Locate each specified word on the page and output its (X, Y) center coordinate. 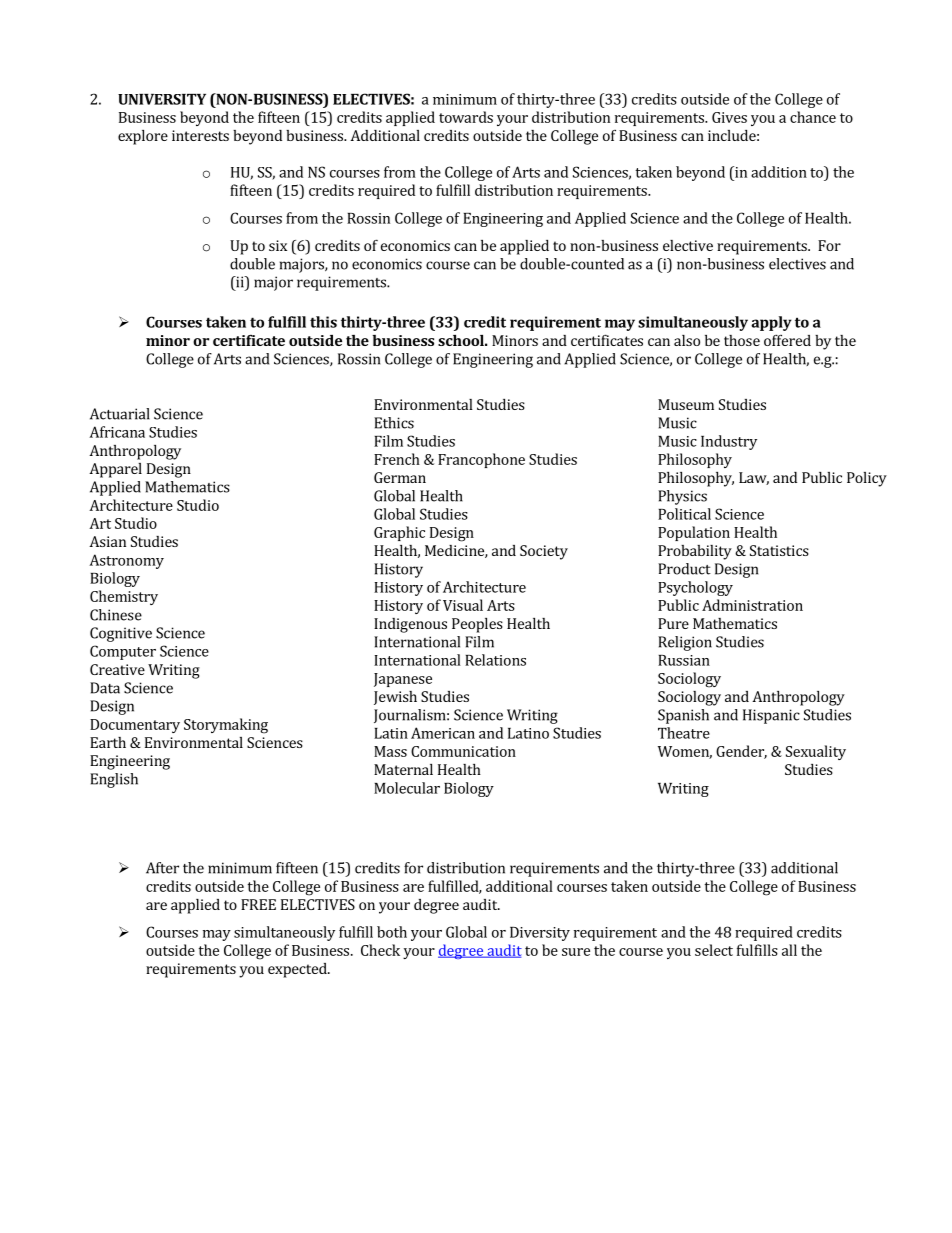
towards (466, 117)
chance (813, 117)
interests (200, 135)
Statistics (779, 550)
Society (544, 552)
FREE (258, 904)
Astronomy (126, 561)
